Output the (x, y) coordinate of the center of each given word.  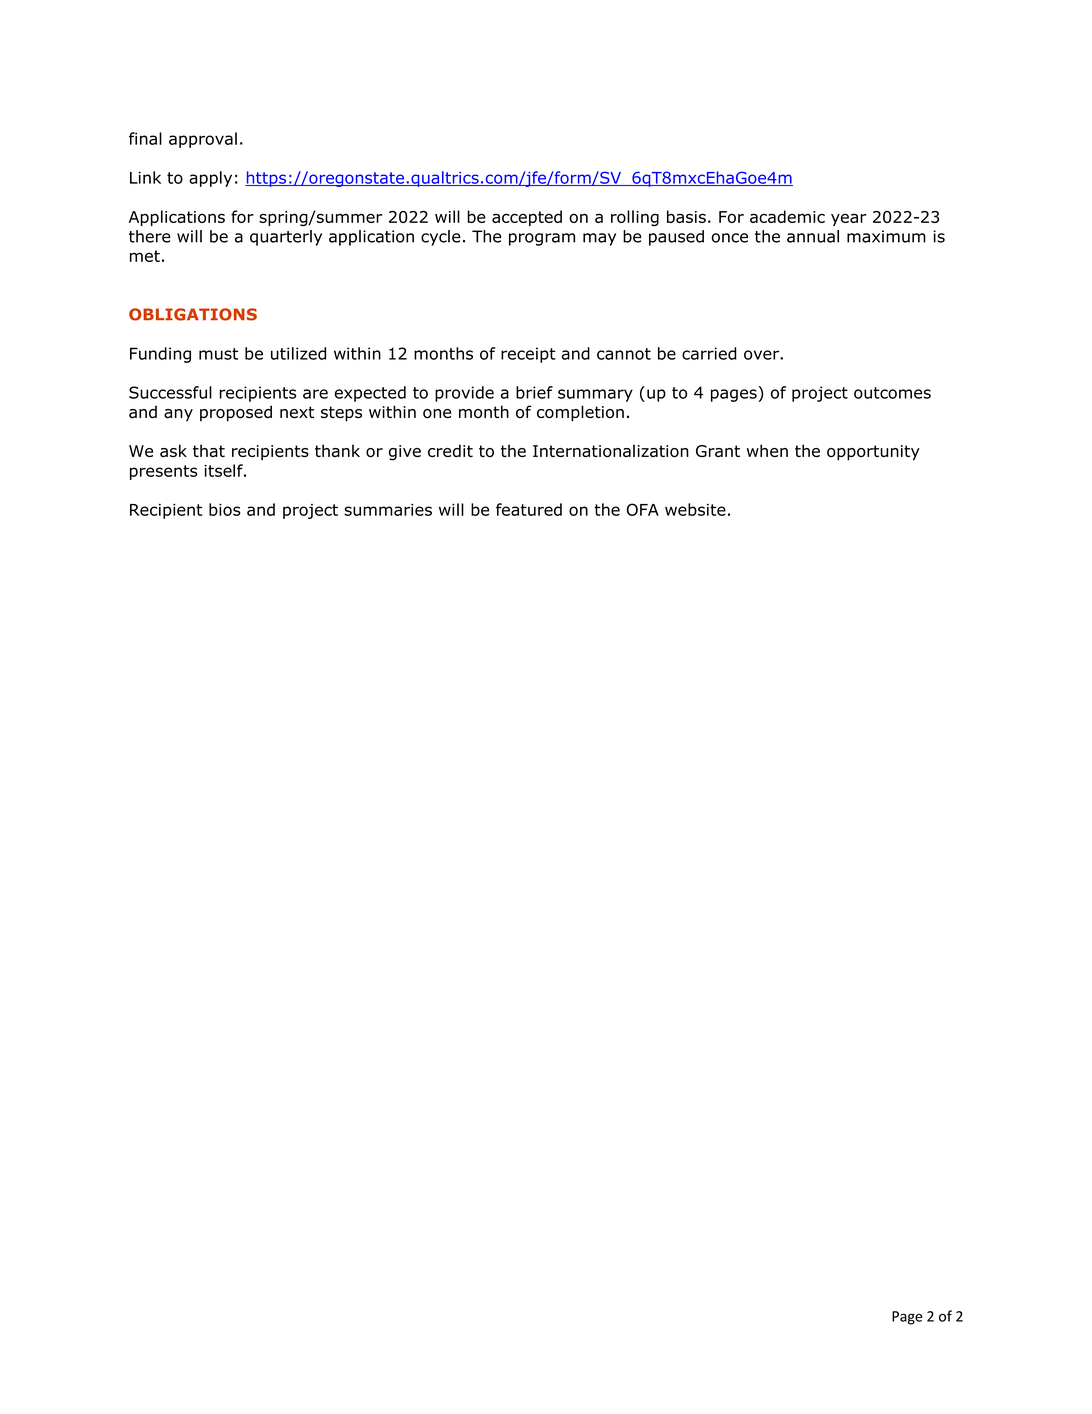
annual (813, 236)
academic (787, 216)
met (145, 256)
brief (534, 392)
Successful (170, 392)
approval (203, 140)
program (542, 239)
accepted (527, 218)
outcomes (892, 393)
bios (225, 509)
